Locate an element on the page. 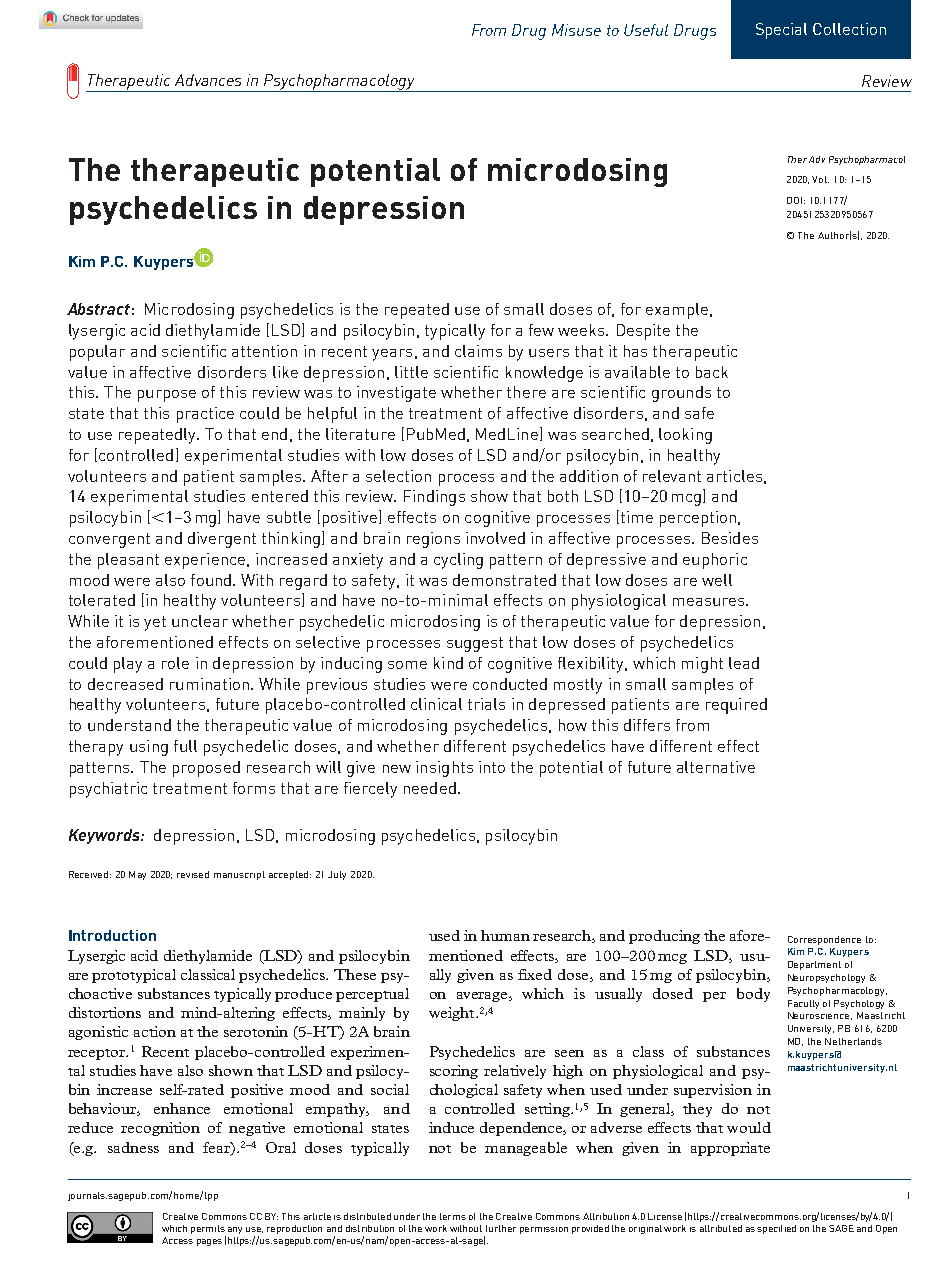 The height and width of the page is (1270, 952). Findings is located at coordinates (434, 498).
